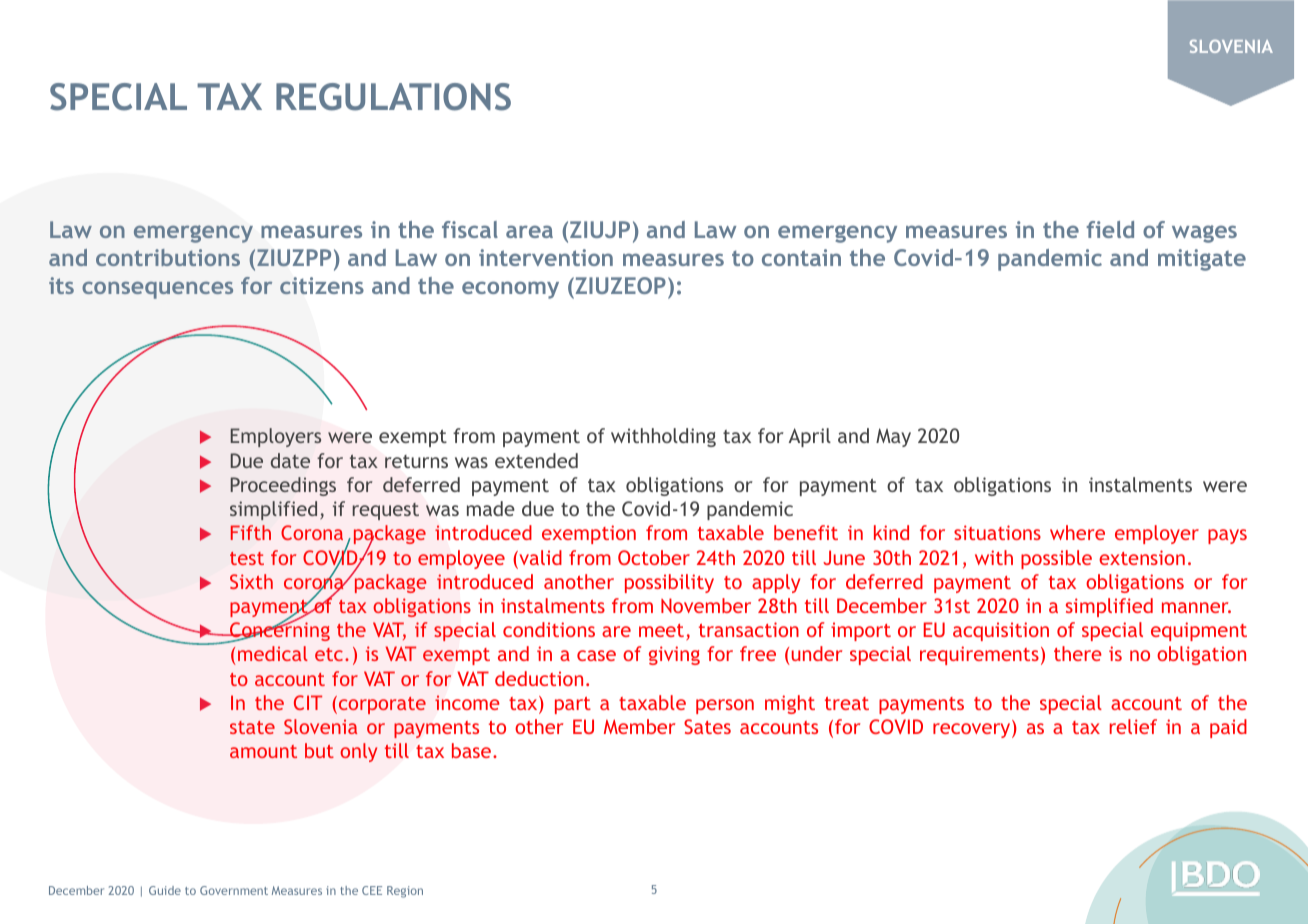 Image resolution: width=1308 pixels, height=924 pixels. Describe the element at coordinates (283, 486) in the screenshot. I see `Proceedings` at that location.
